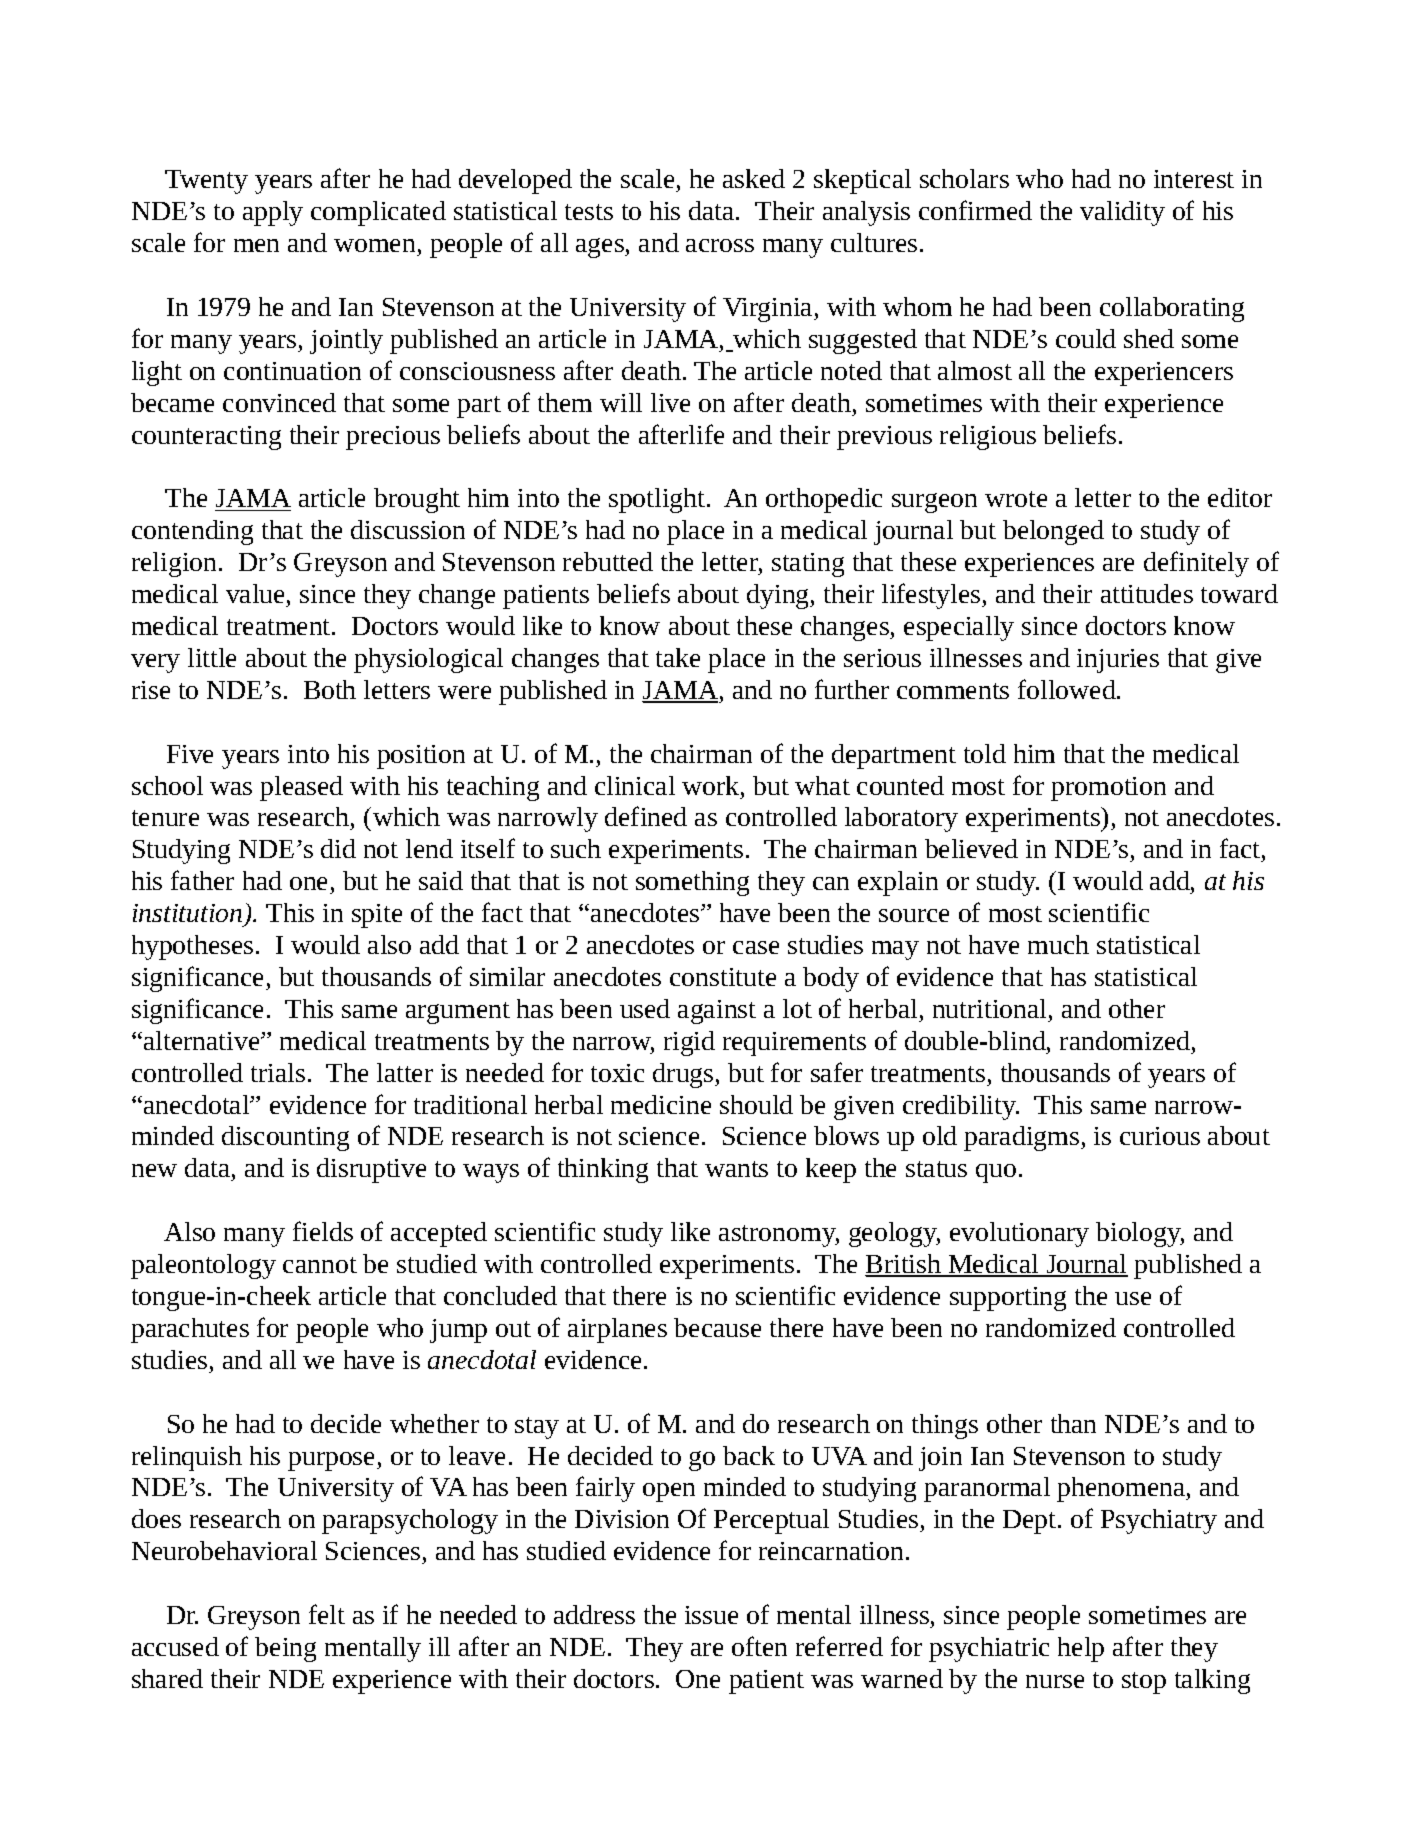  What do you see at coordinates (756, 947) in the image?
I see `case` at bounding box center [756, 947].
